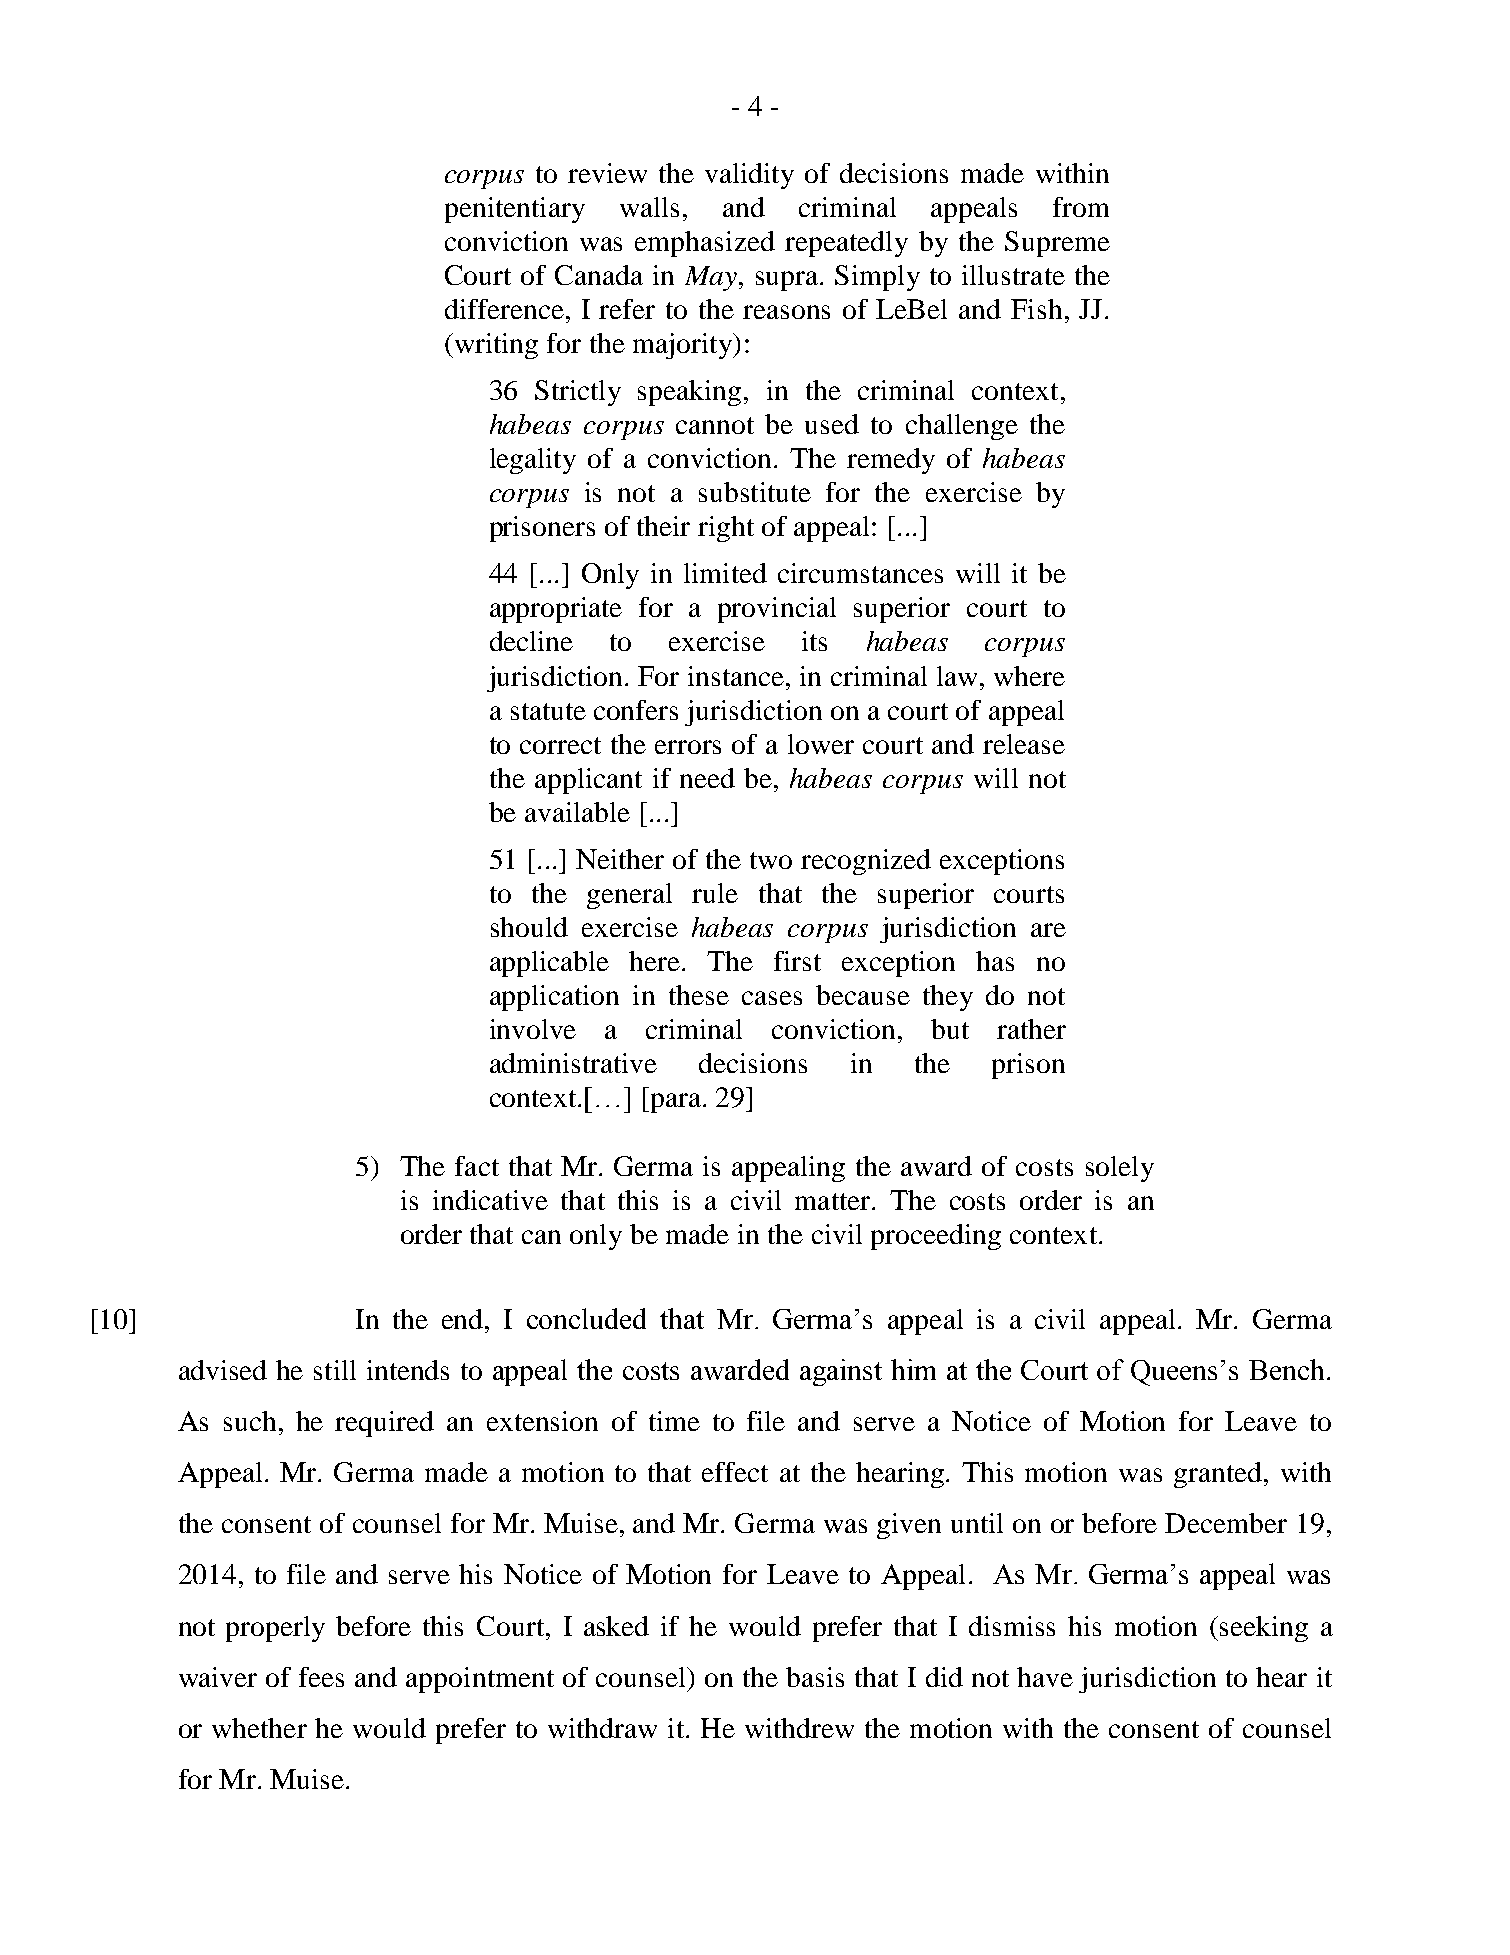  I want to click on first, so click(797, 961).
